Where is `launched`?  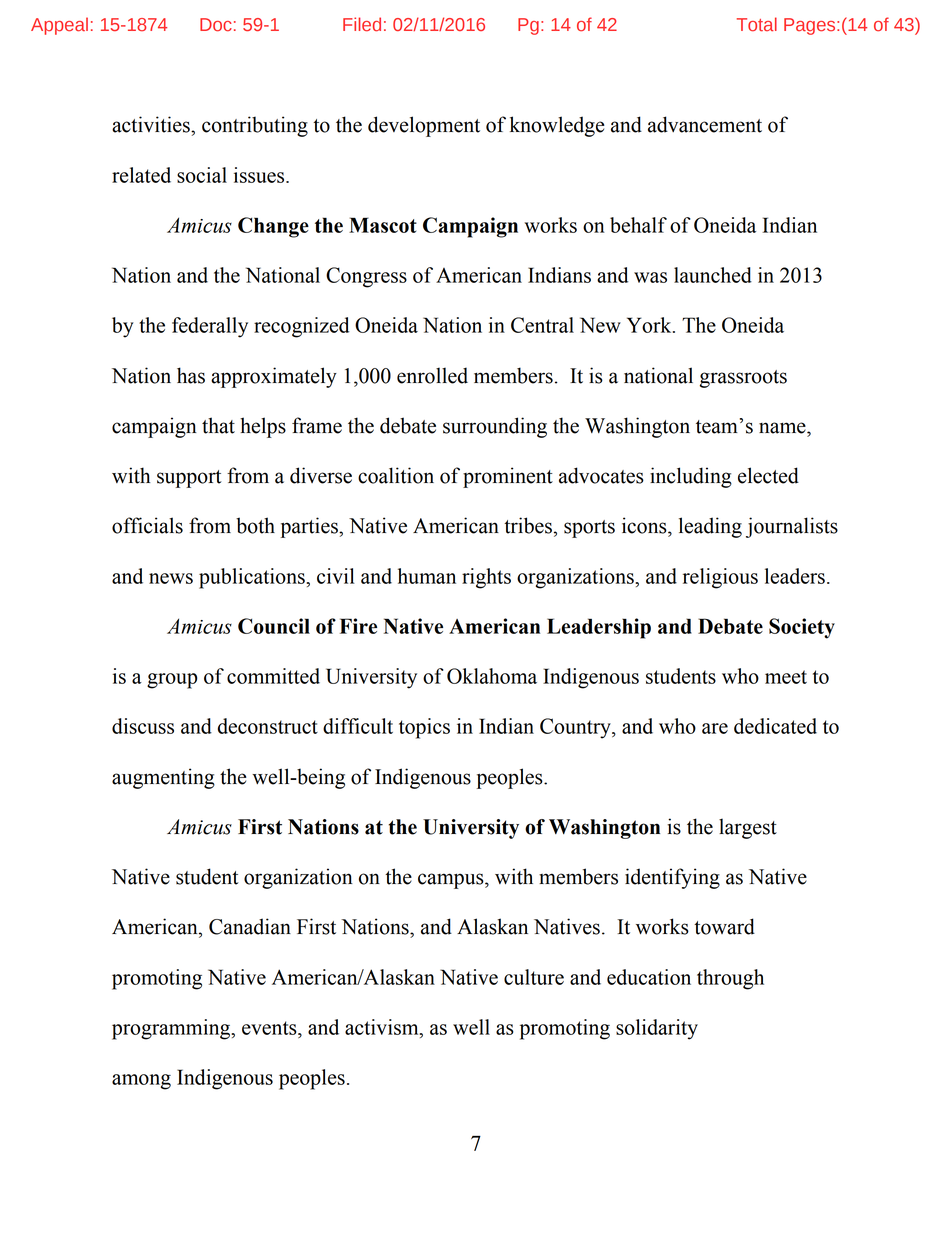
launched is located at coordinates (713, 275).
